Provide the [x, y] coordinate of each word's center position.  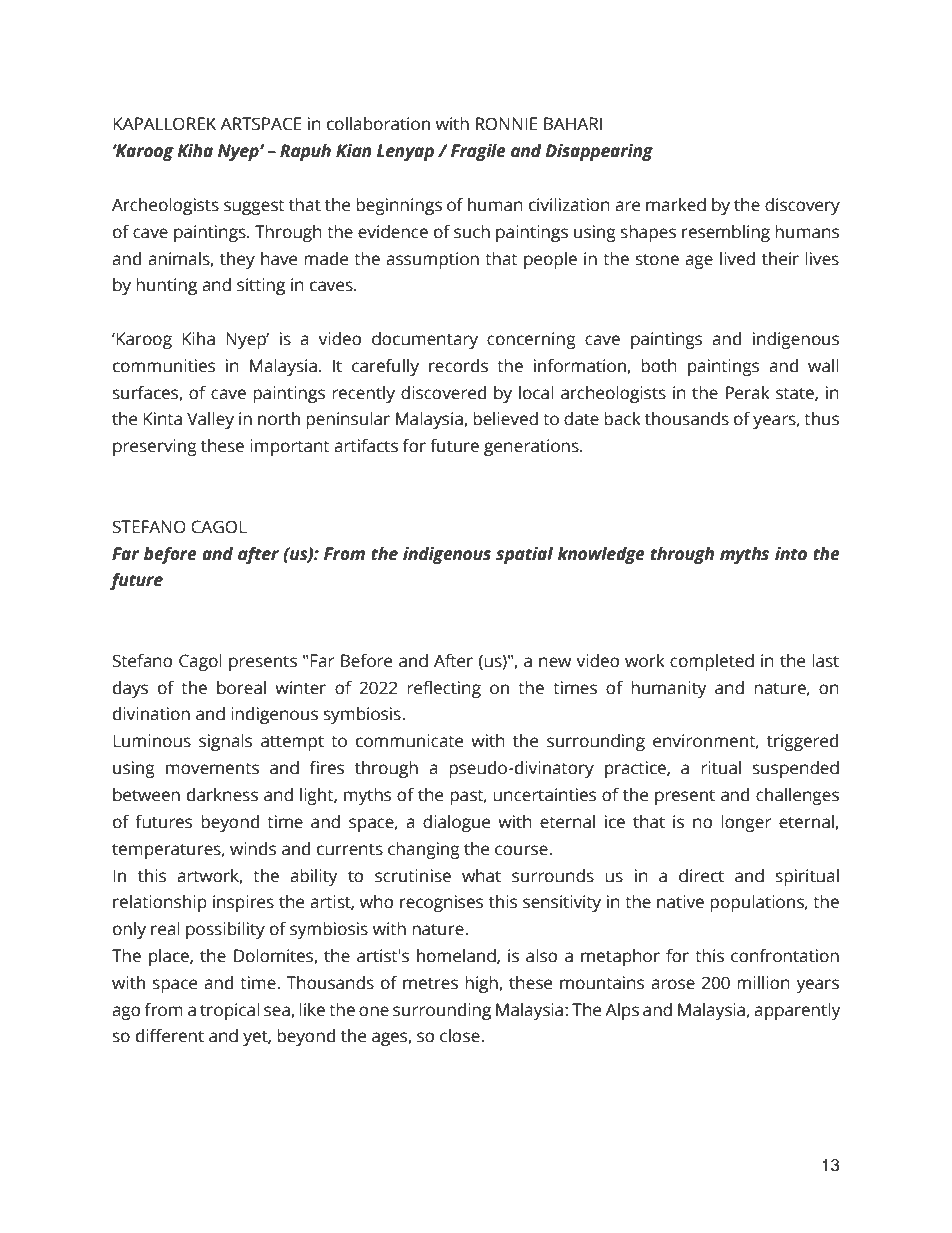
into [791, 554]
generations [532, 447]
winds [253, 849]
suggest [254, 207]
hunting [166, 286]
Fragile [478, 152]
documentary [425, 340]
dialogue [456, 823]
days [130, 689]
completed [712, 662]
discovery [802, 206]
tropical [230, 1011]
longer [746, 823]
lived [737, 259]
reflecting [444, 689]
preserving [155, 447]
